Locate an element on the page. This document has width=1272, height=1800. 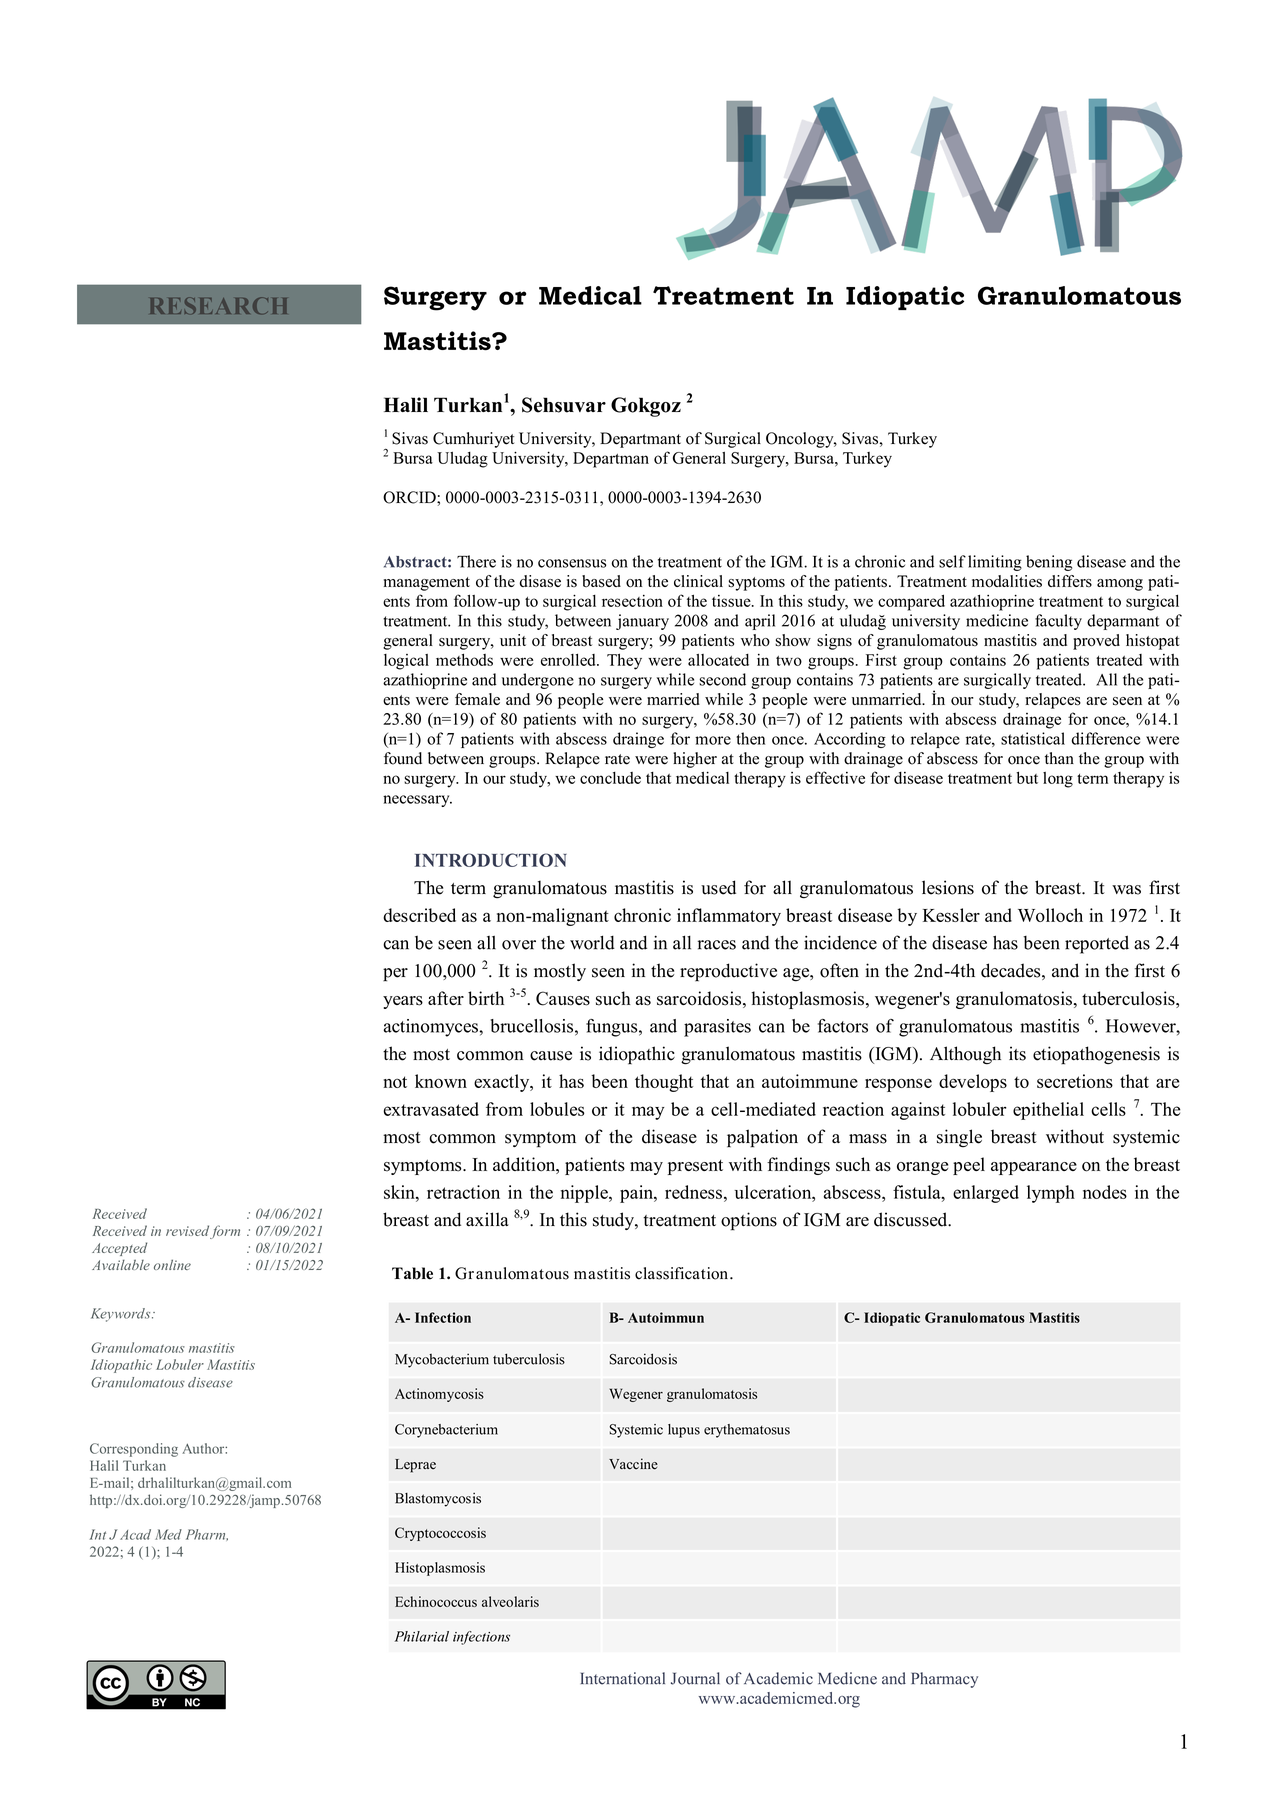
consensus is located at coordinates (572, 563).
